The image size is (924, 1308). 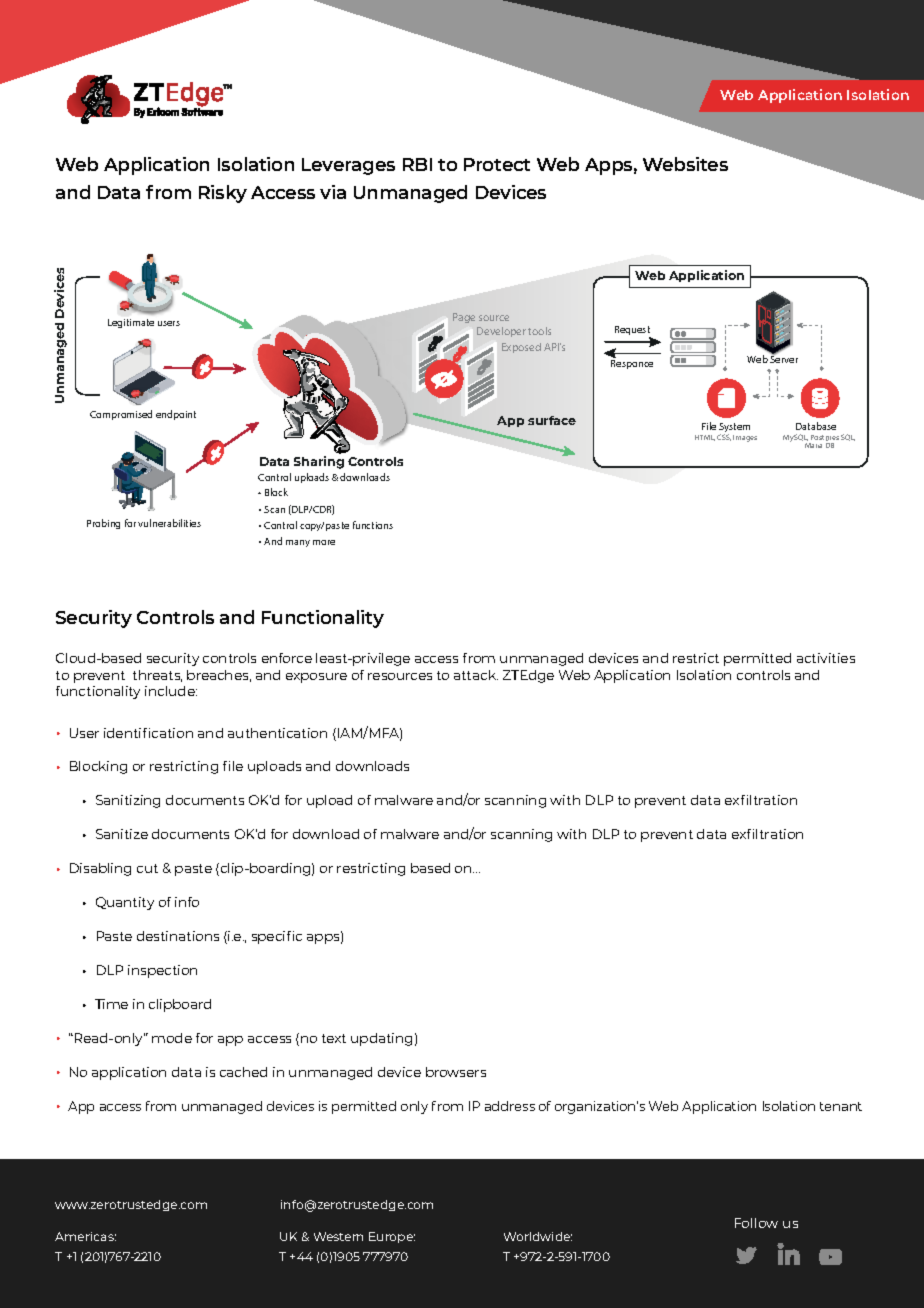 I want to click on Protect, so click(x=497, y=164).
